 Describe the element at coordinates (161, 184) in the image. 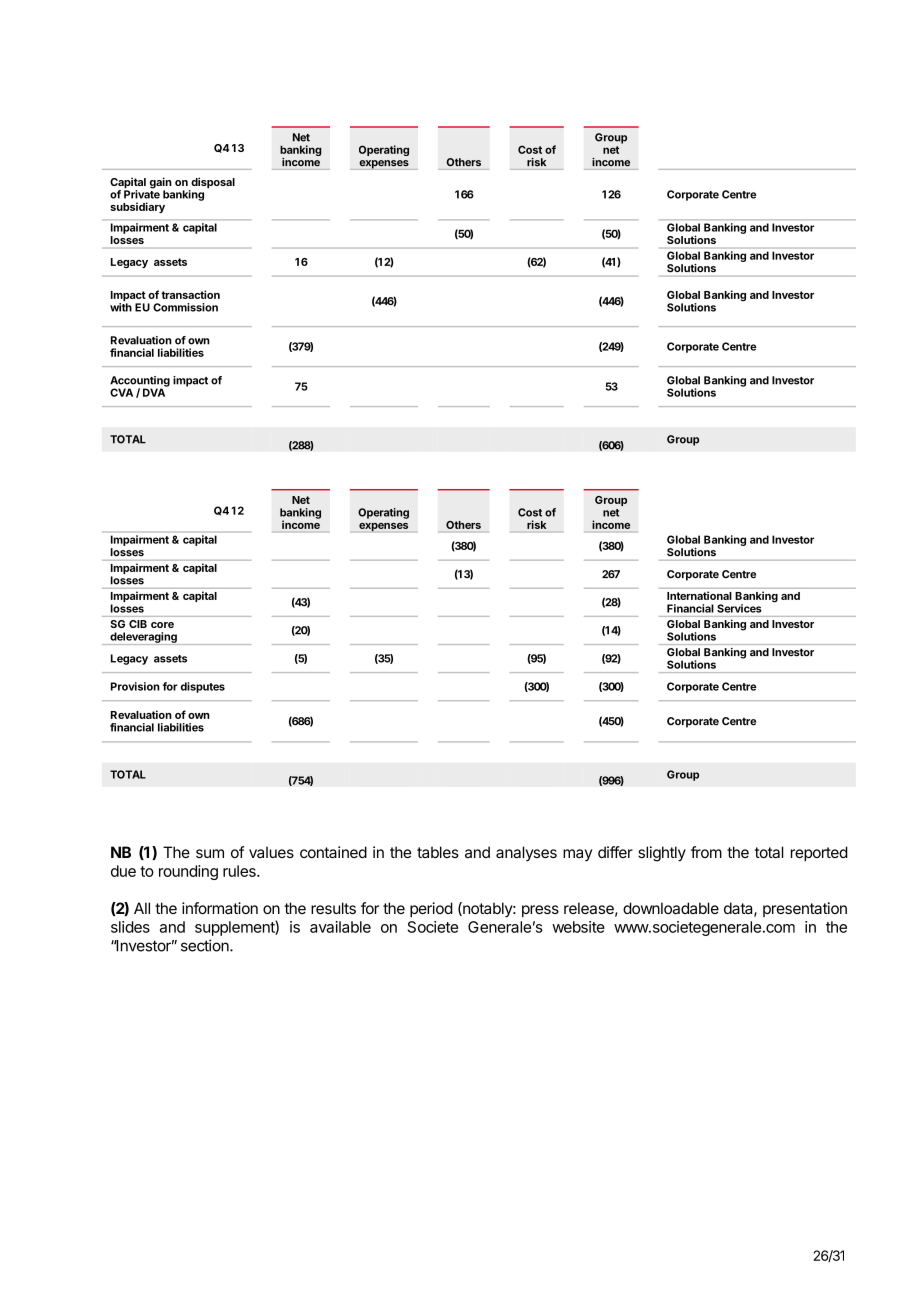

I see `gain` at that location.
